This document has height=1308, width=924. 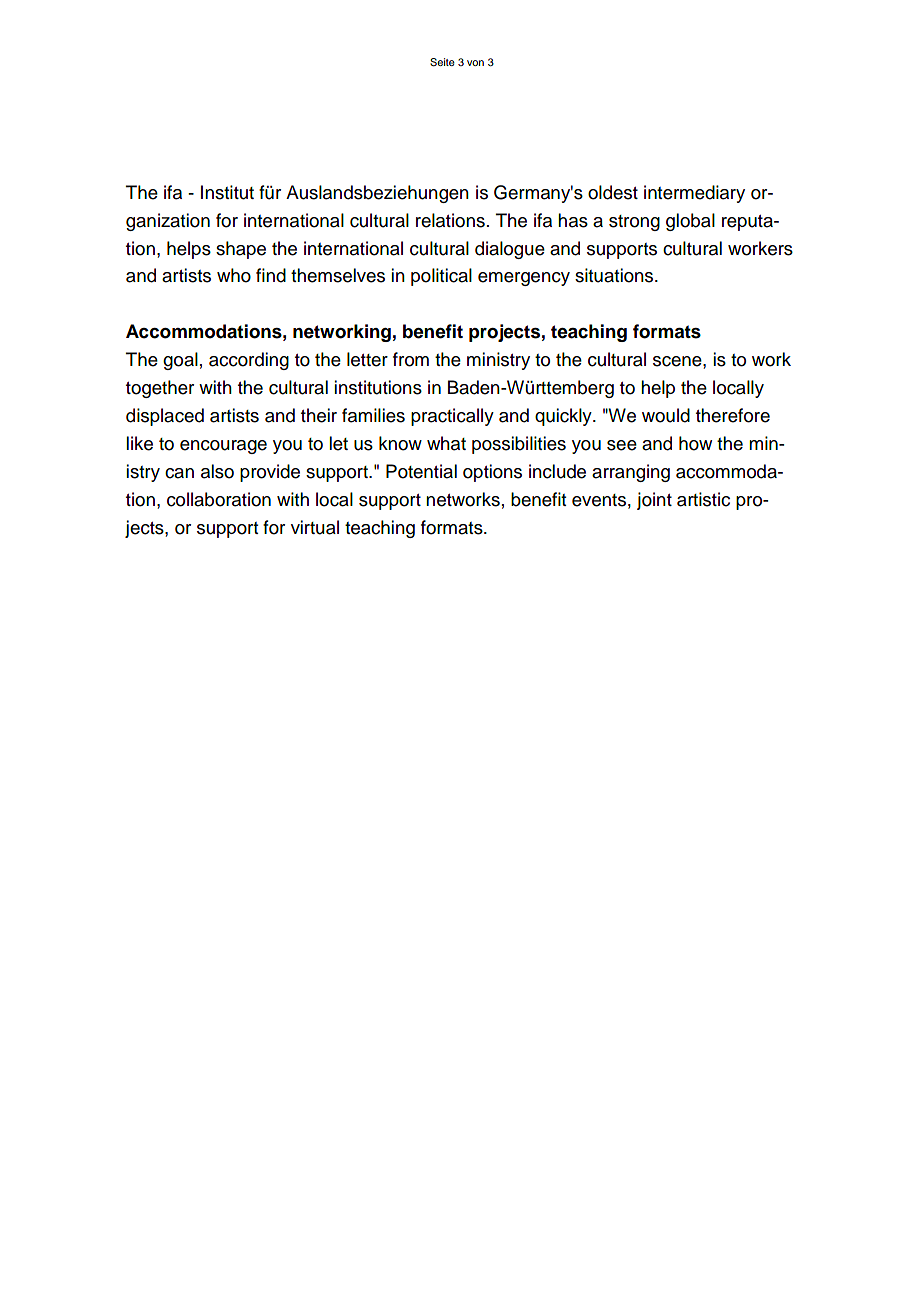 I want to click on oldest, so click(x=613, y=192).
